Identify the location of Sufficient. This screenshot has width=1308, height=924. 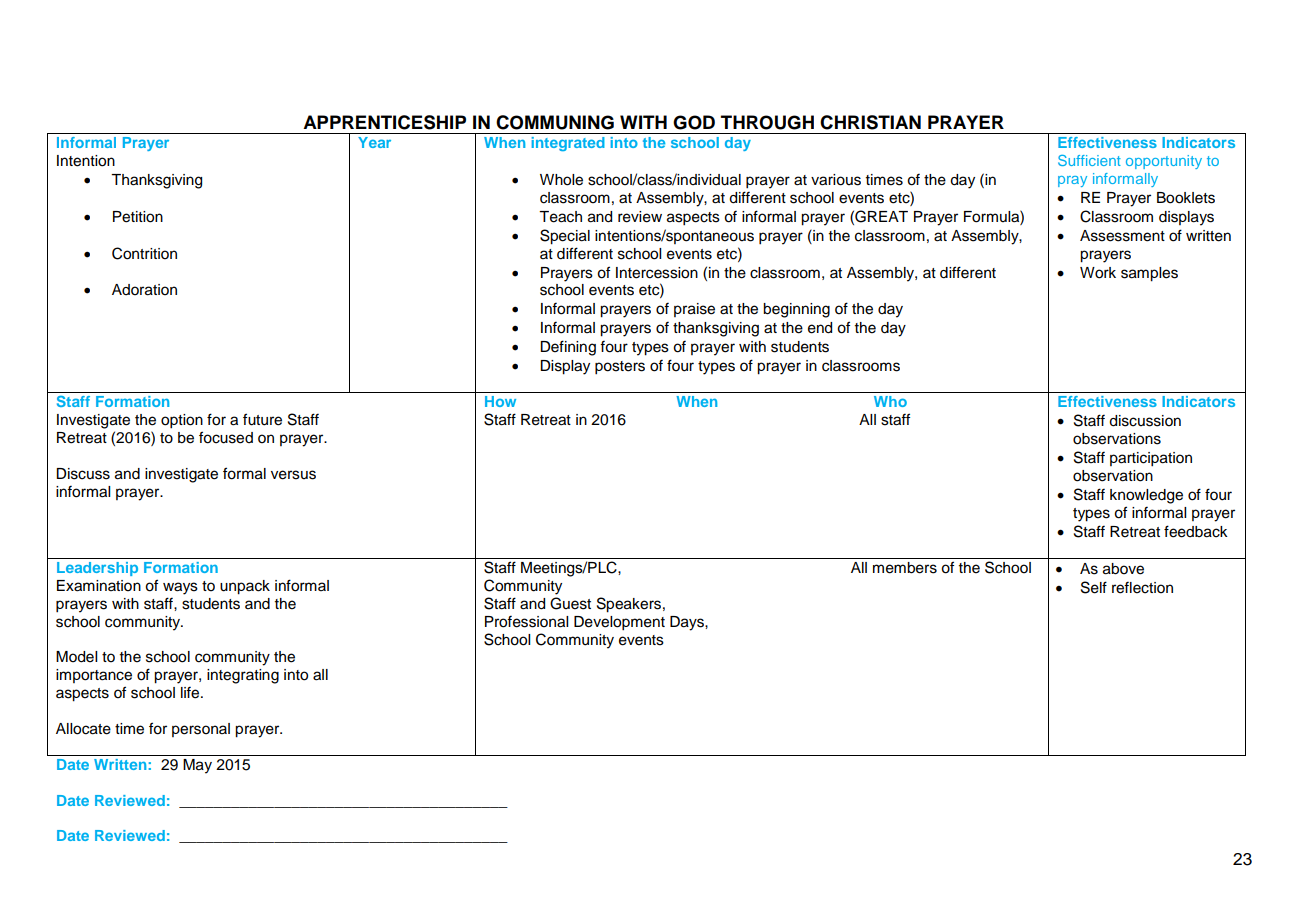
(1089, 160).
